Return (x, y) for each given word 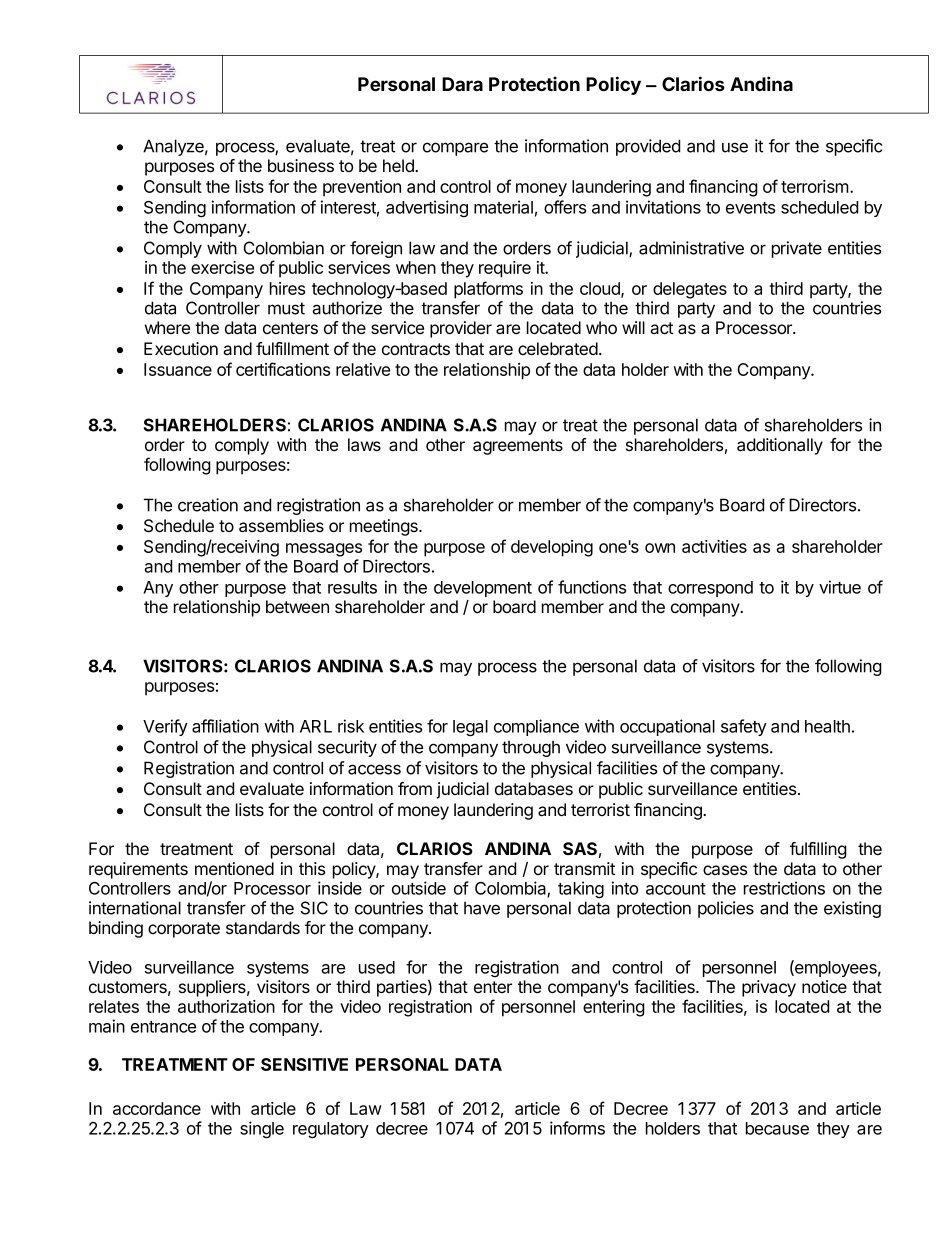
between (297, 606)
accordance (157, 1108)
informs (577, 1128)
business (301, 165)
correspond (710, 589)
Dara (462, 84)
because (777, 1128)
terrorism (815, 186)
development (483, 589)
